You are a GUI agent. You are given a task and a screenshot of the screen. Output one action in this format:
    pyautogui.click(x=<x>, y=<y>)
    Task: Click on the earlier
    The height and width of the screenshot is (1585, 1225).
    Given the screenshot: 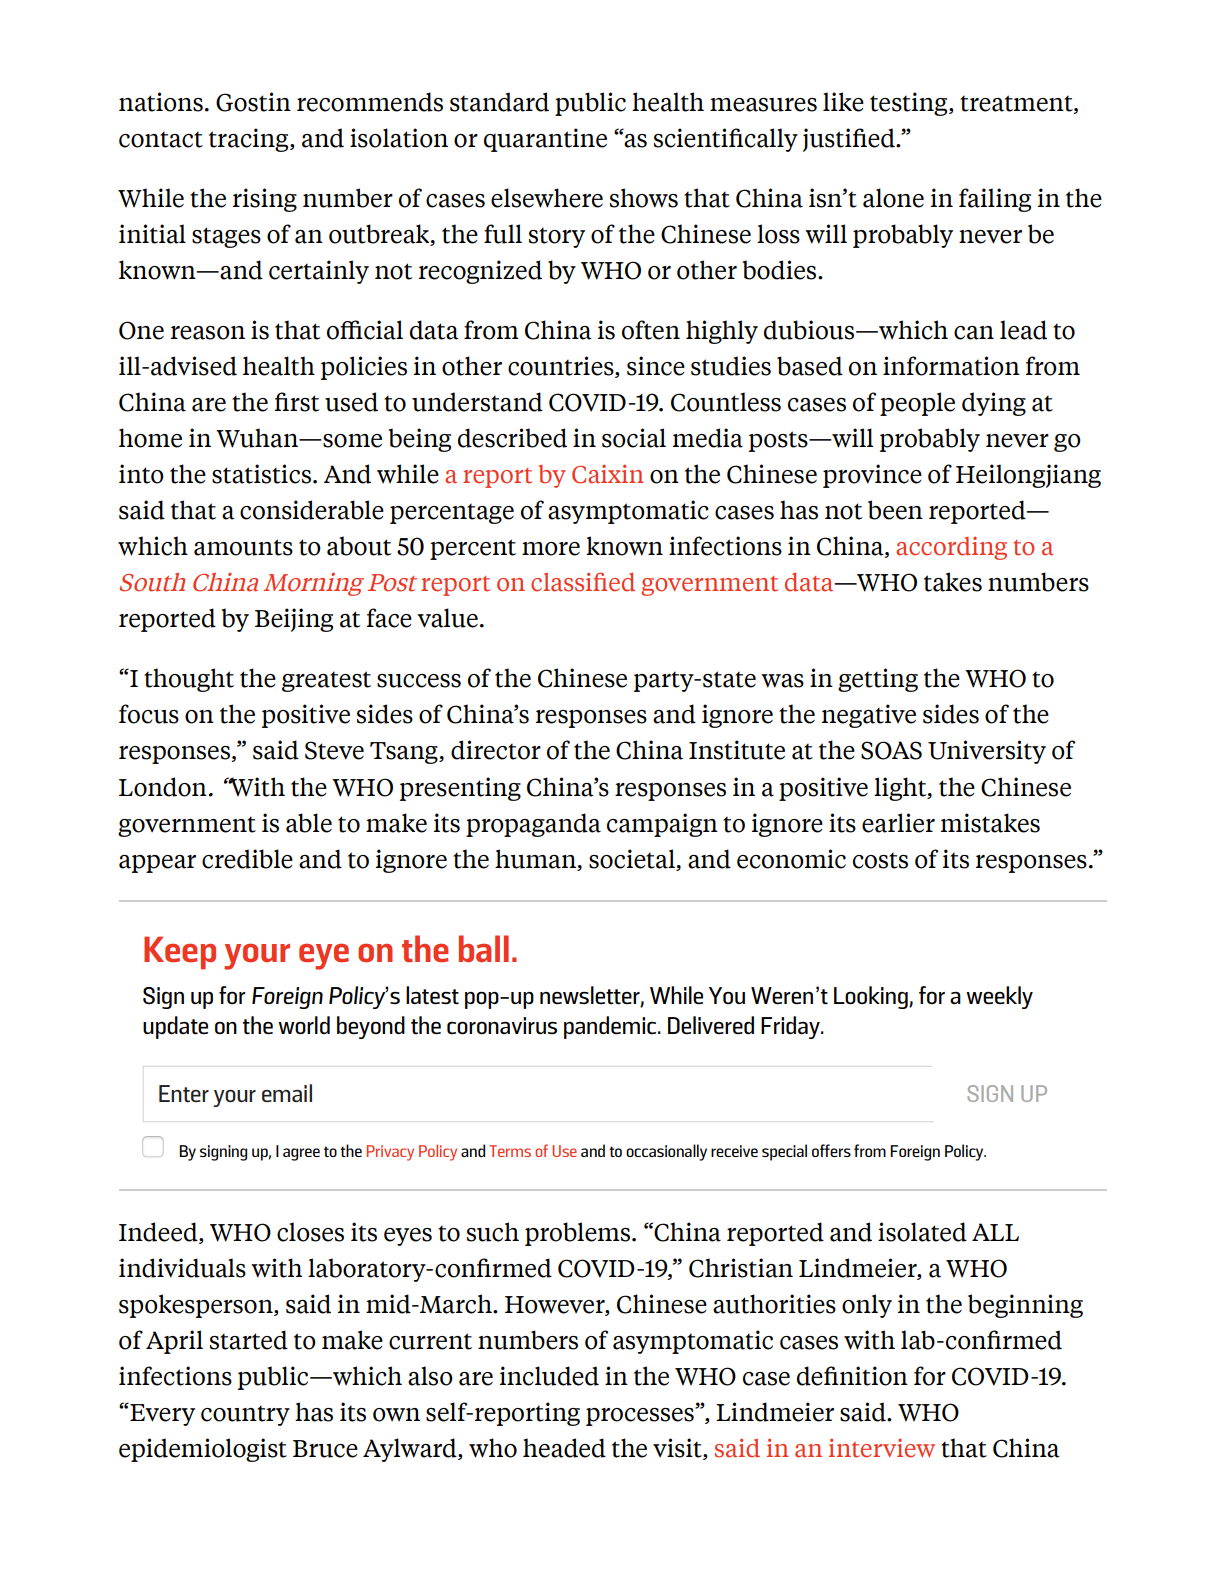 What is the action you would take?
    pyautogui.click(x=898, y=823)
